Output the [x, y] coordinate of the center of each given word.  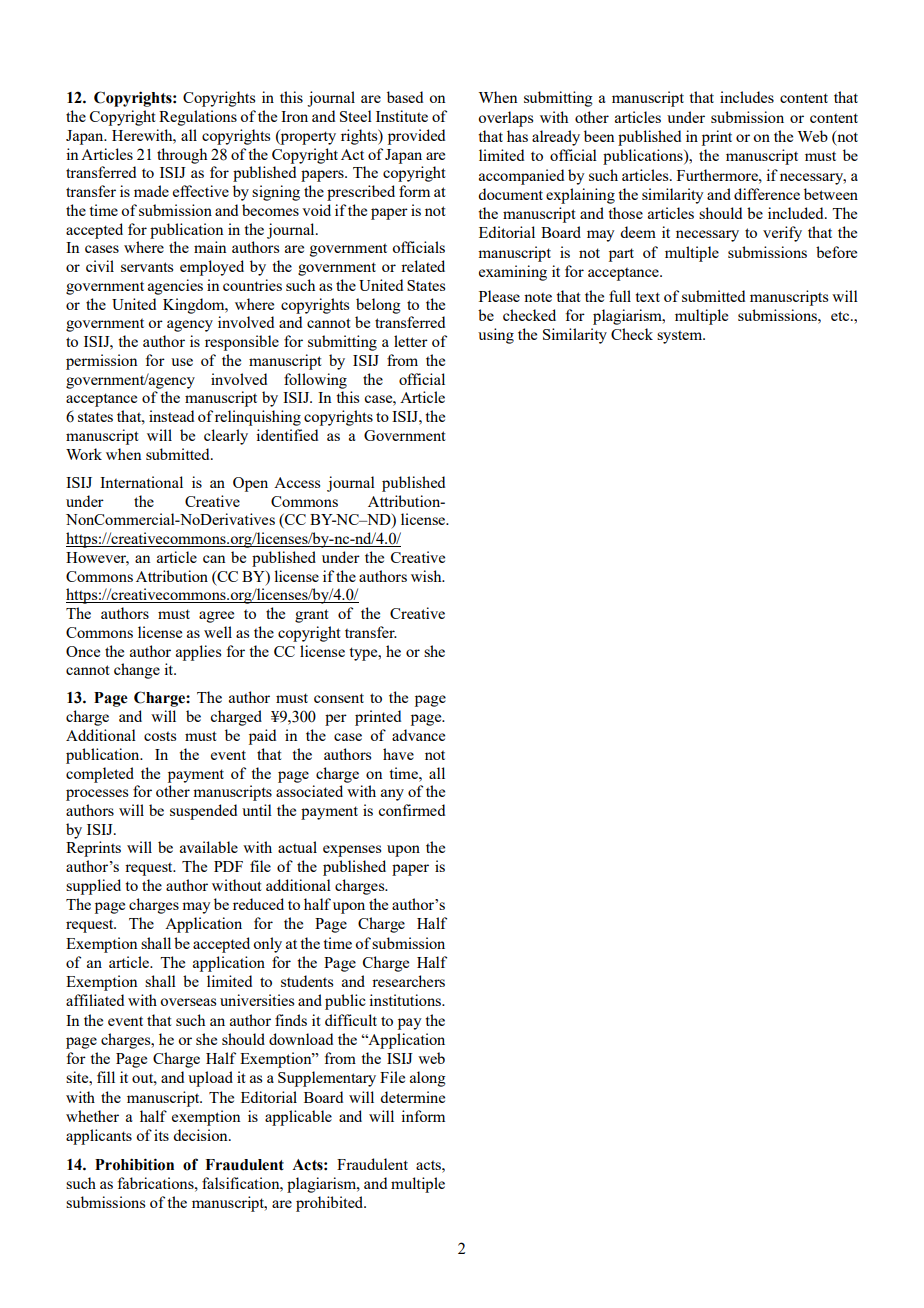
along [428, 1079]
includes [747, 97]
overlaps [505, 119]
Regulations [198, 118]
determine [412, 1097]
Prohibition [134, 1164]
